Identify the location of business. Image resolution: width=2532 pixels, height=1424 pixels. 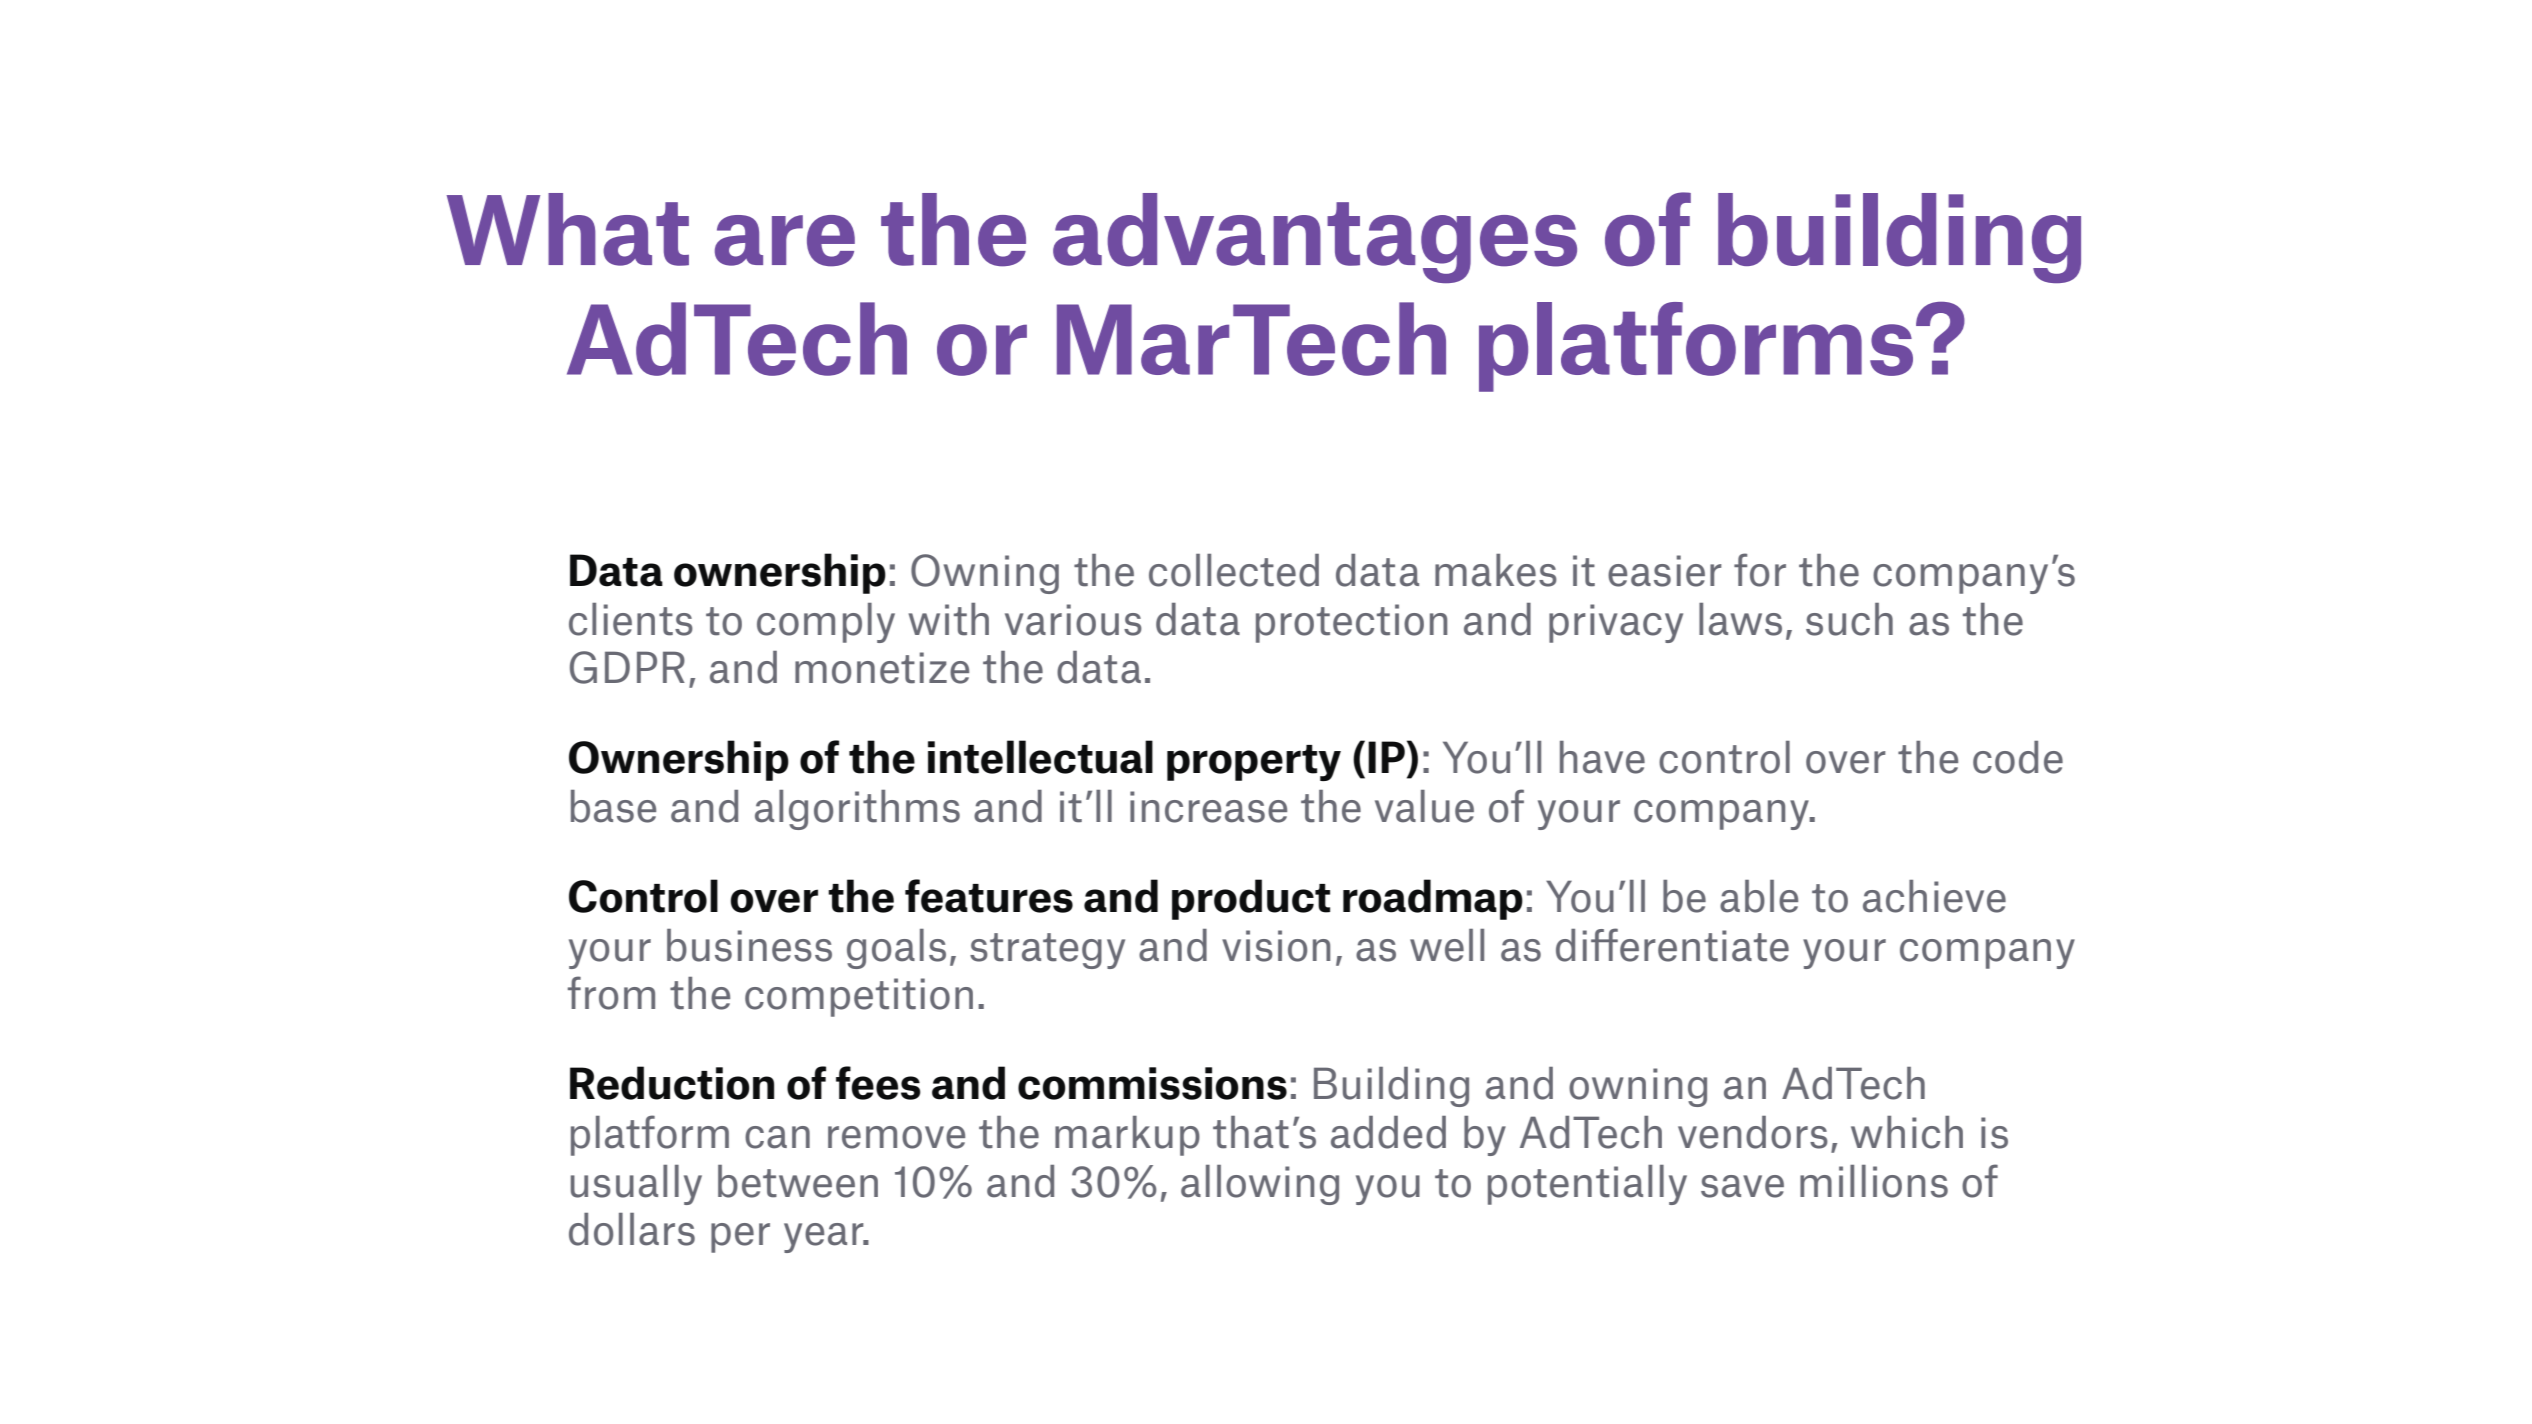
(749, 945).
